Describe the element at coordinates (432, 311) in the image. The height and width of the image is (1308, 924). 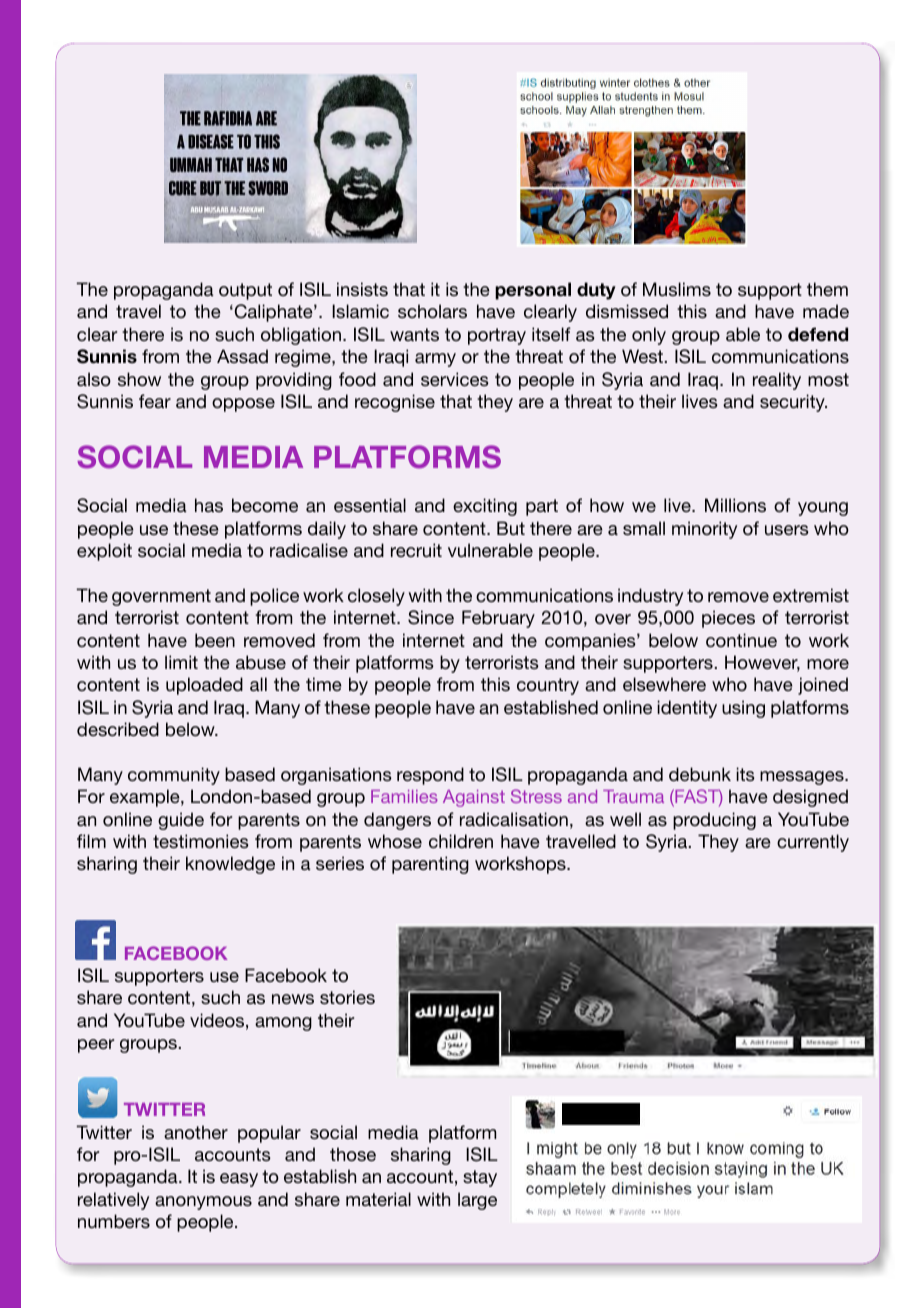
I see `scholars` at that location.
